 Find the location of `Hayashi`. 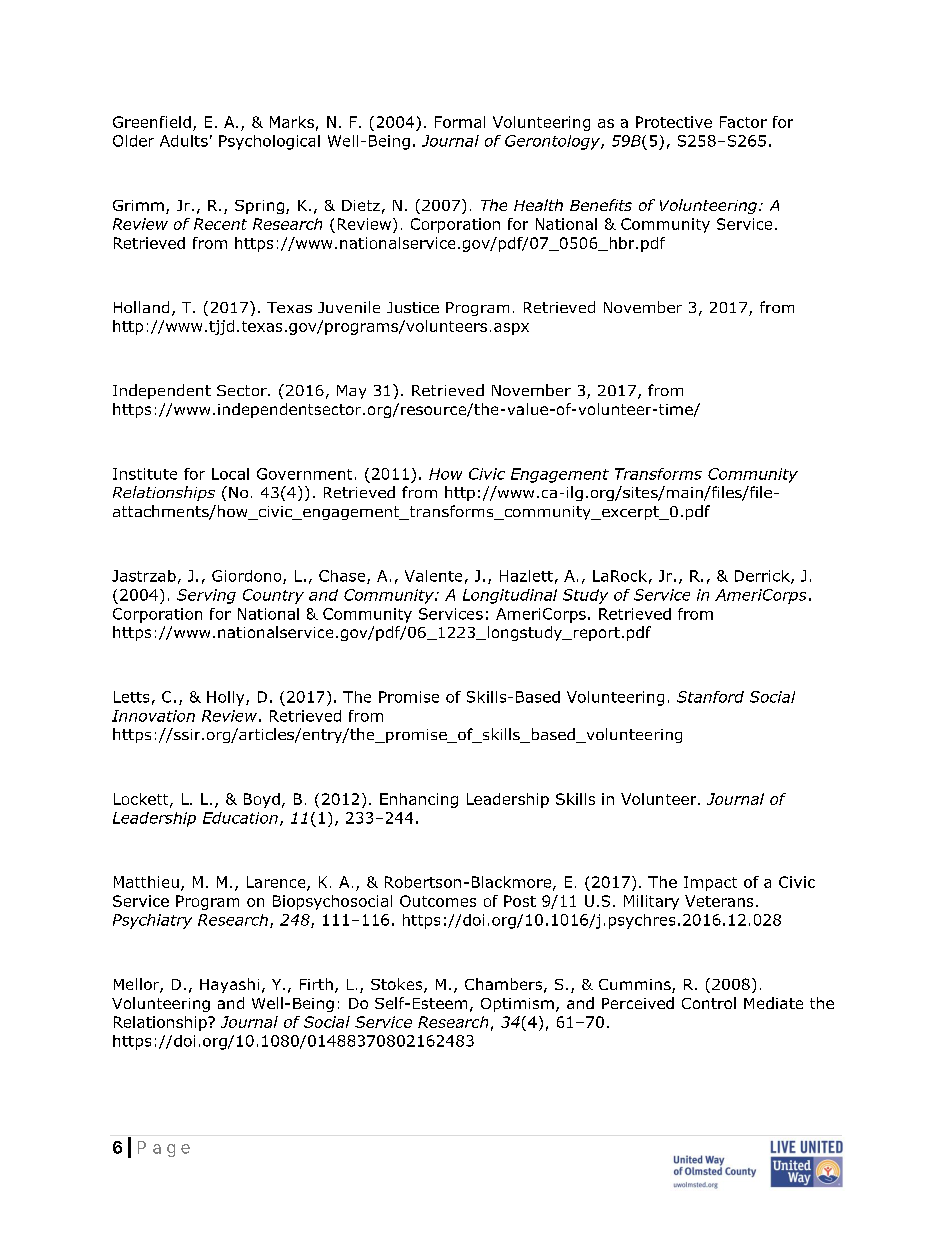

Hayashi is located at coordinates (229, 985).
